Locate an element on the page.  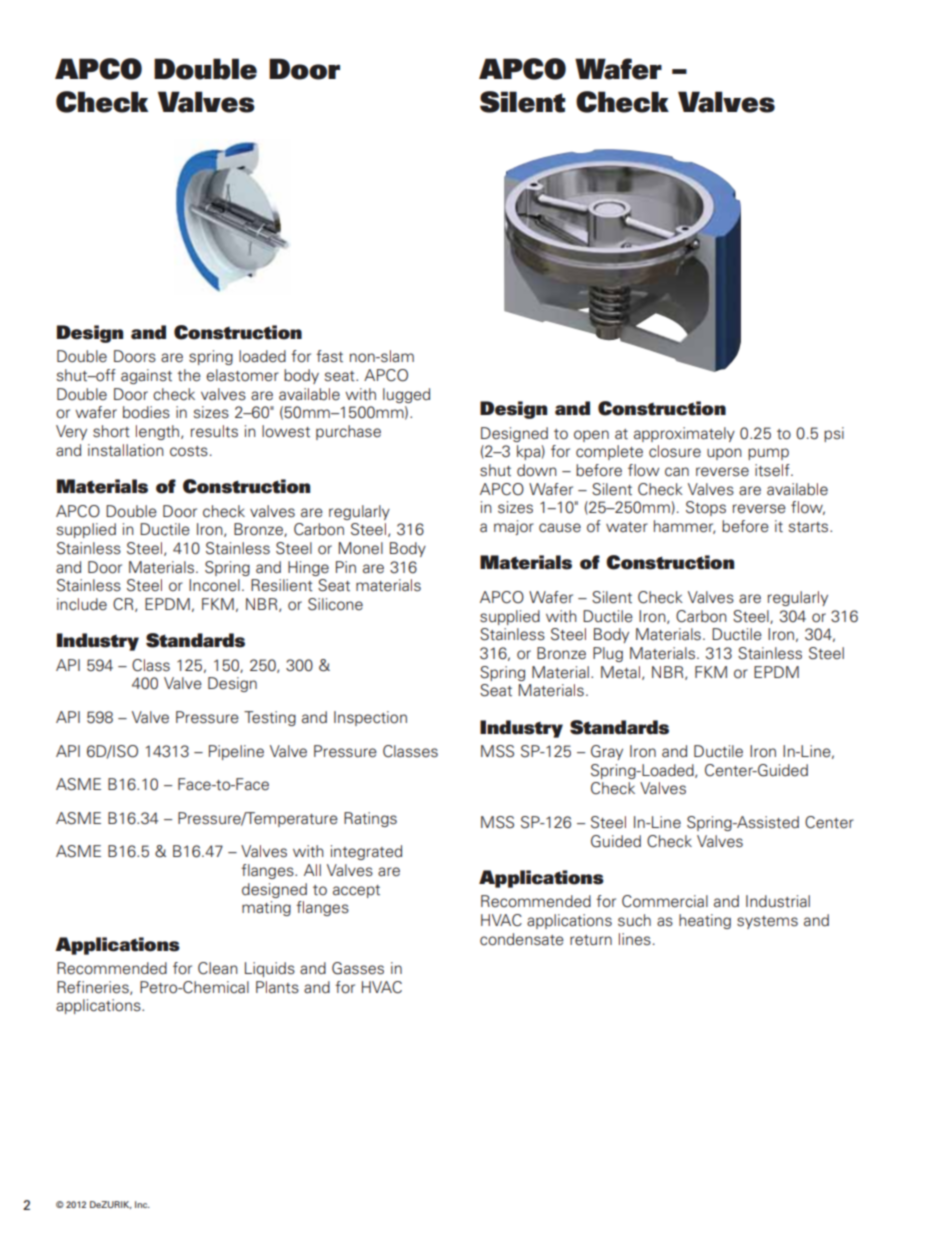
Testing is located at coordinates (270, 718).
